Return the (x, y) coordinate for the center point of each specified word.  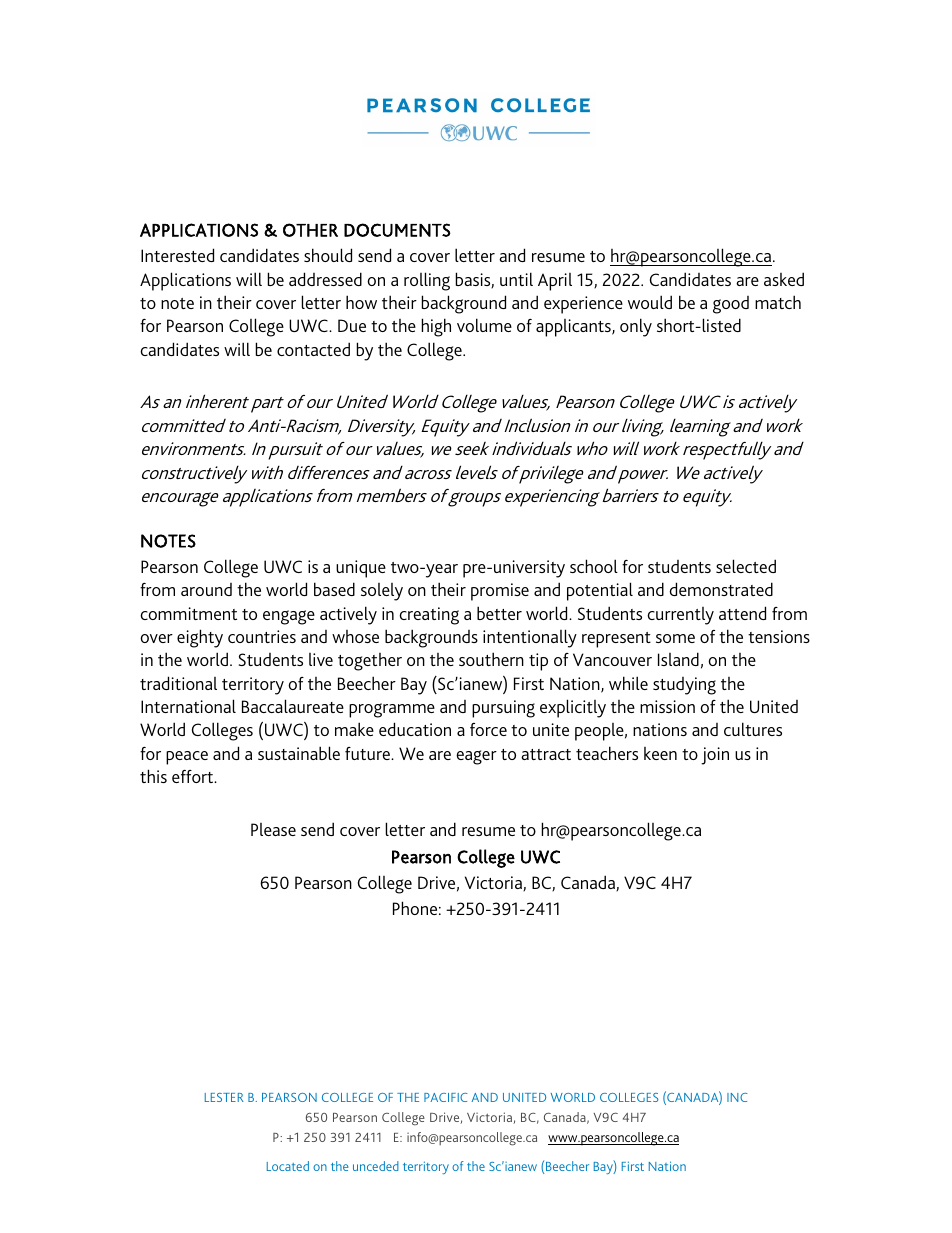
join (715, 756)
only (636, 327)
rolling (427, 281)
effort (194, 776)
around (206, 589)
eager (476, 757)
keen (660, 753)
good (731, 305)
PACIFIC (445, 1097)
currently (680, 616)
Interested (177, 255)
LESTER (224, 1097)
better (499, 613)
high (436, 327)
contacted (313, 349)
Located (288, 1166)
